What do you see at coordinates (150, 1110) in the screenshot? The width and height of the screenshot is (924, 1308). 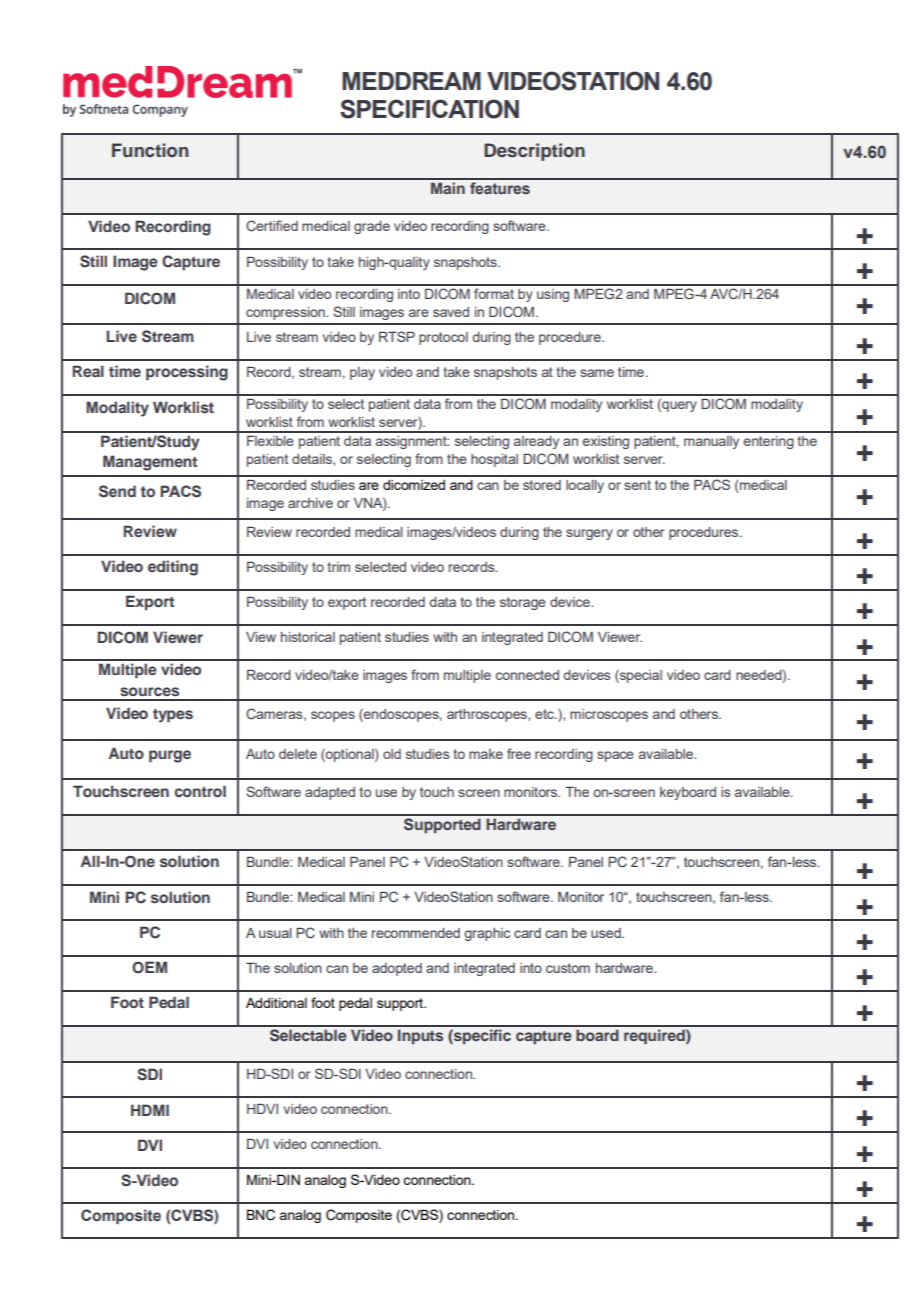 I see `HDMI` at bounding box center [150, 1110].
